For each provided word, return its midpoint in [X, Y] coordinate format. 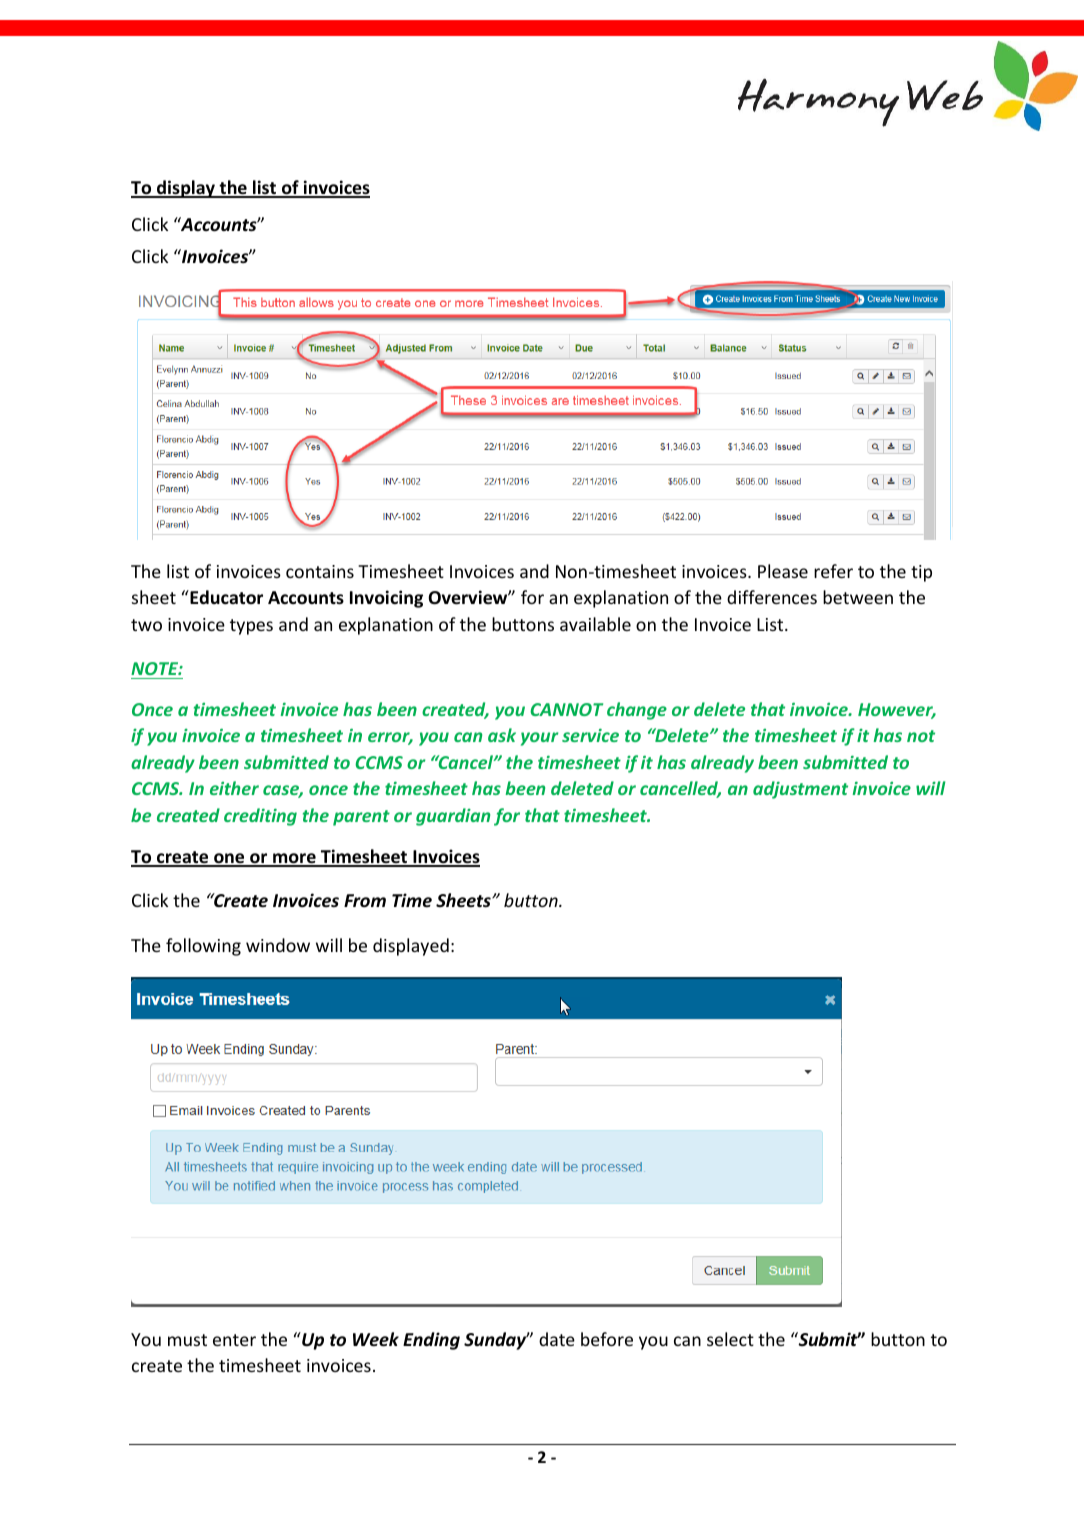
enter [234, 1340]
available [595, 624]
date [557, 1339]
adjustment [800, 790]
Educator [225, 597]
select [730, 1339]
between [858, 597]
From [365, 901]
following [203, 947]
